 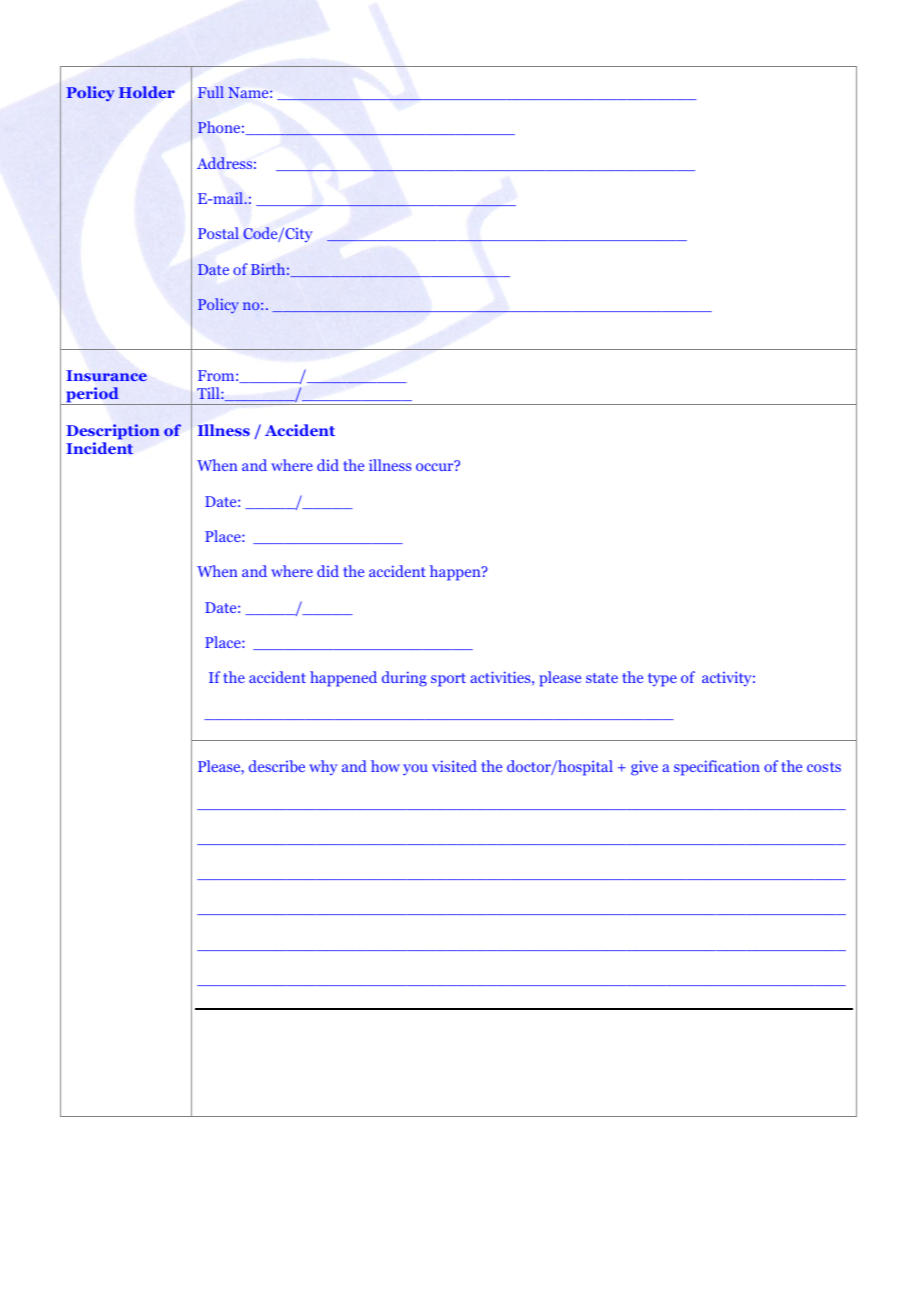 What do you see at coordinates (147, 92) in the document?
I see `Holder` at bounding box center [147, 92].
